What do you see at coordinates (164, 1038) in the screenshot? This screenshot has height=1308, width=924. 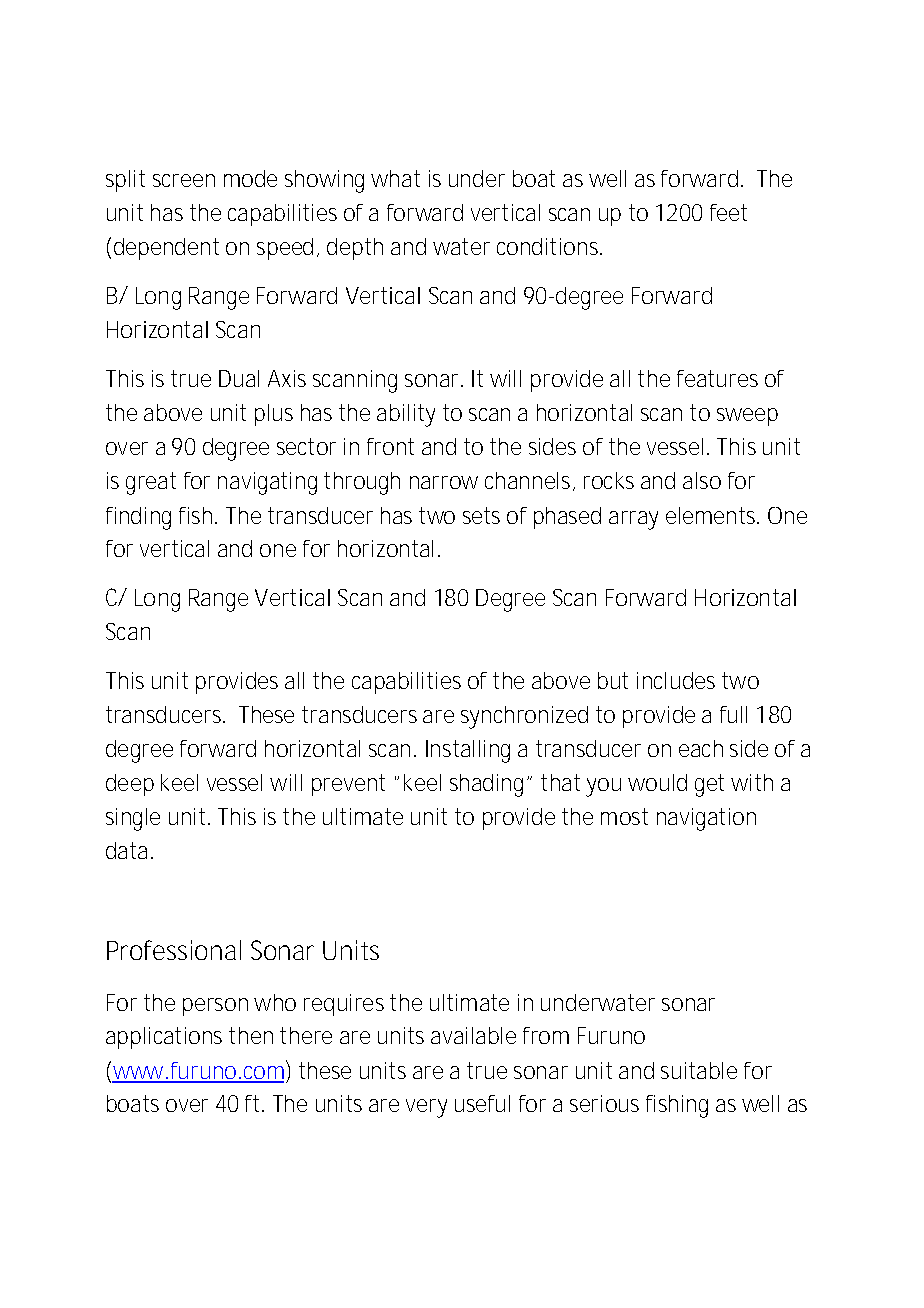 I see `applications` at bounding box center [164, 1038].
